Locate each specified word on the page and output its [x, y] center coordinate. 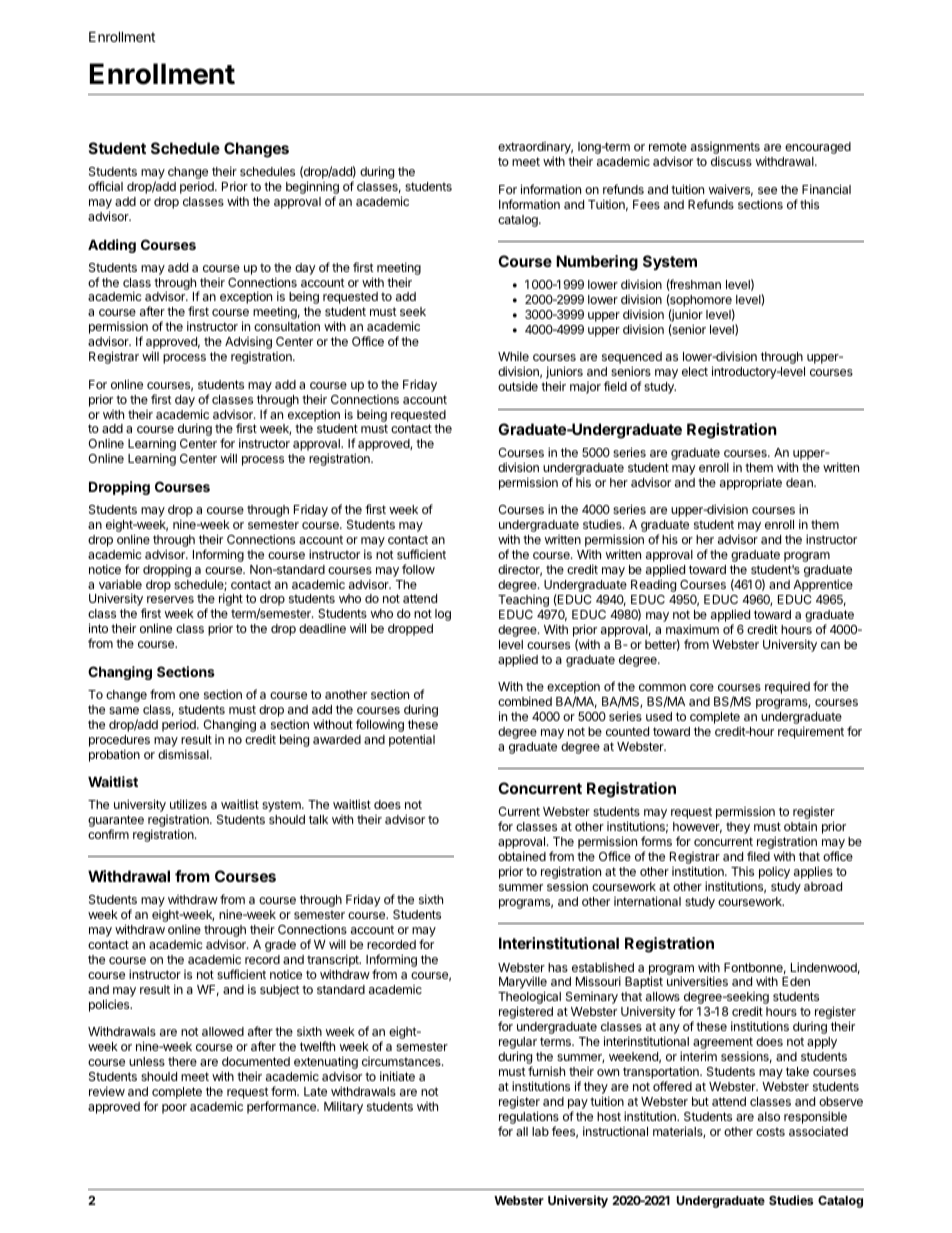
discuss [731, 161]
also [769, 1116]
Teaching [523, 601]
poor [174, 1109]
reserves [170, 599]
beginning [312, 189]
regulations [529, 1119]
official [105, 186]
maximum [692, 629]
